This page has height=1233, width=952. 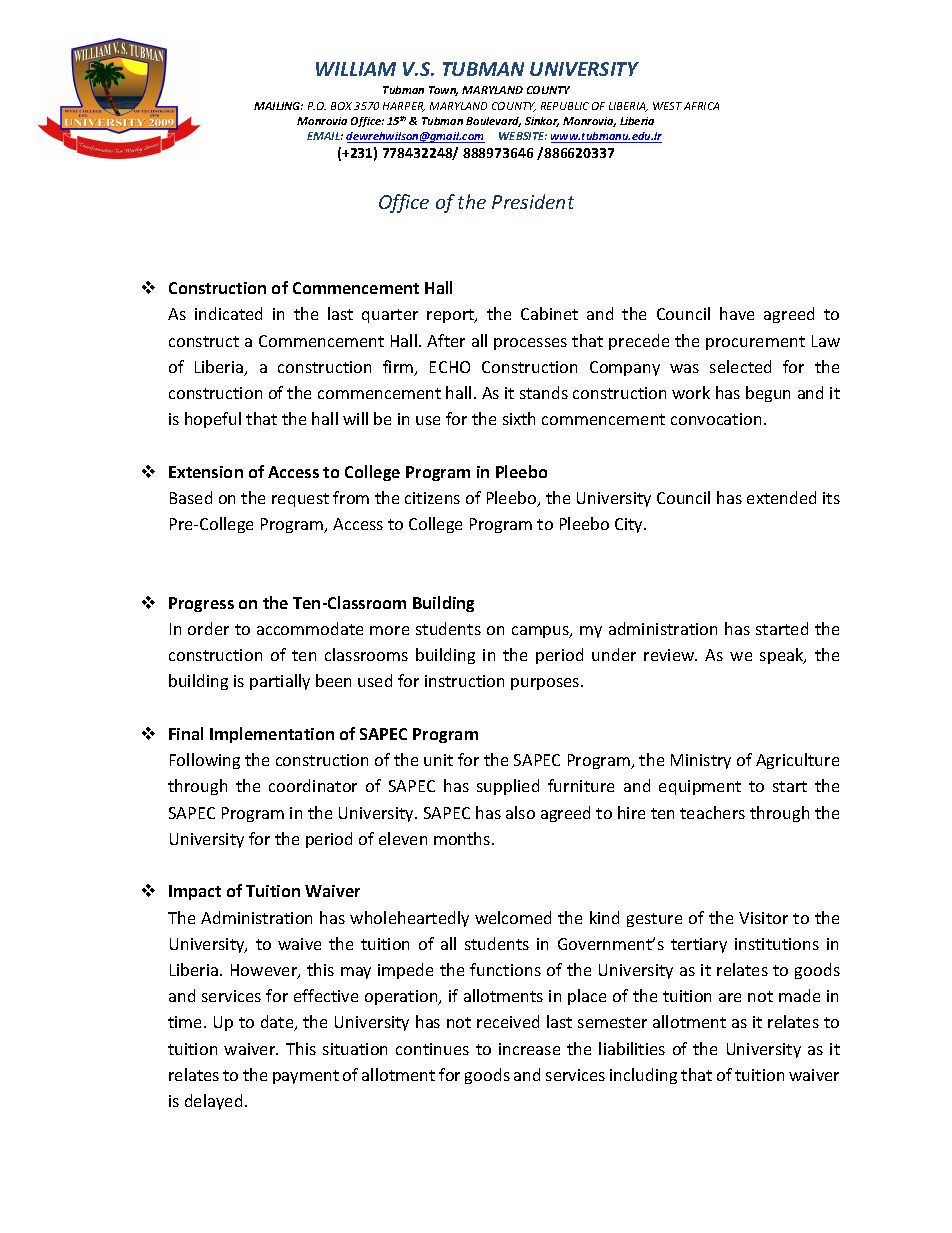 I want to click on BOX, so click(x=341, y=106).
